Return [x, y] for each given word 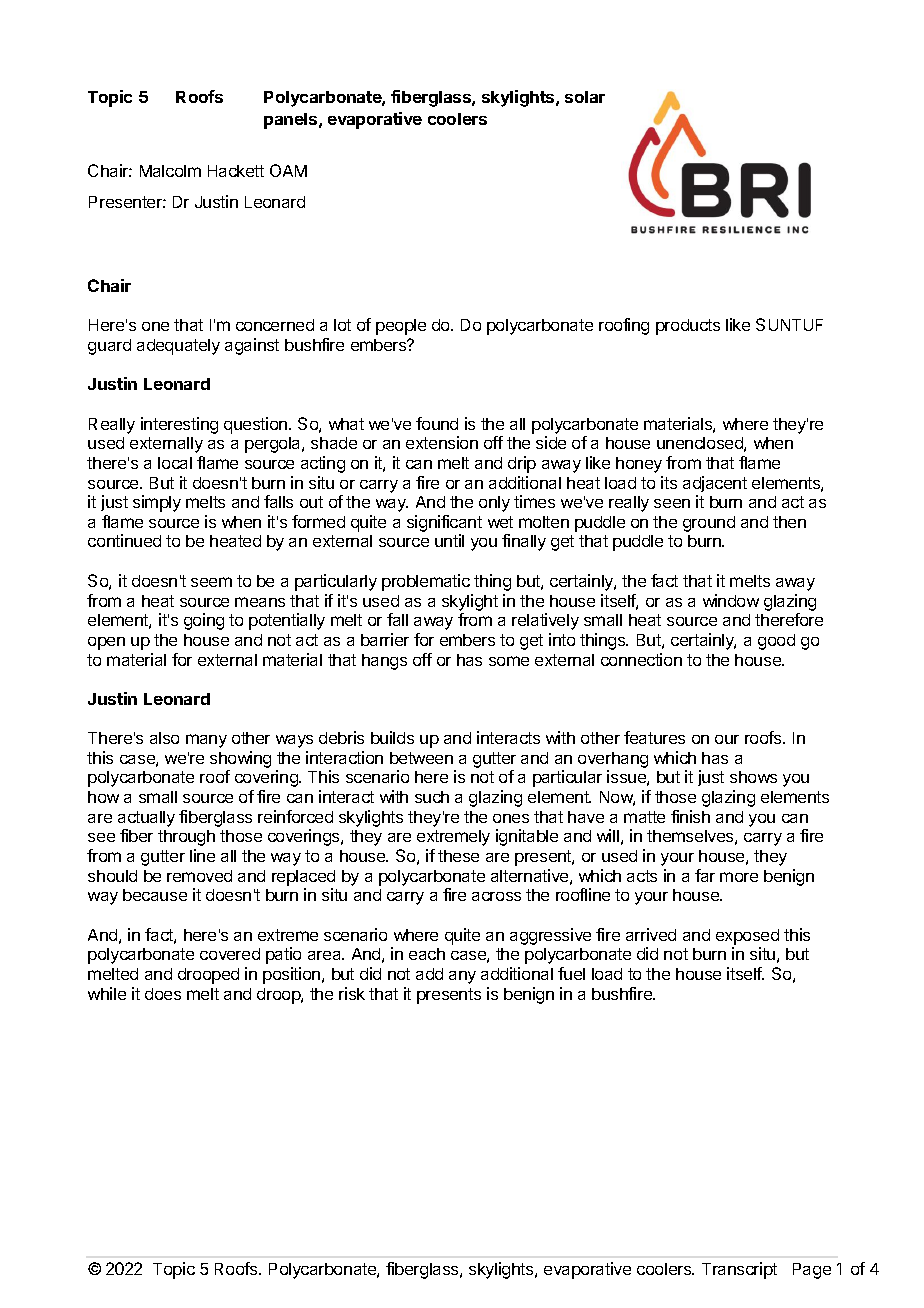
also [164, 738]
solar [585, 97]
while [107, 993]
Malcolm [170, 171]
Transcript [739, 1270]
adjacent [715, 484]
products [688, 327]
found [437, 423]
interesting [179, 425]
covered [230, 954]
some [509, 661]
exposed [747, 937]
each [427, 954]
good [776, 642]
